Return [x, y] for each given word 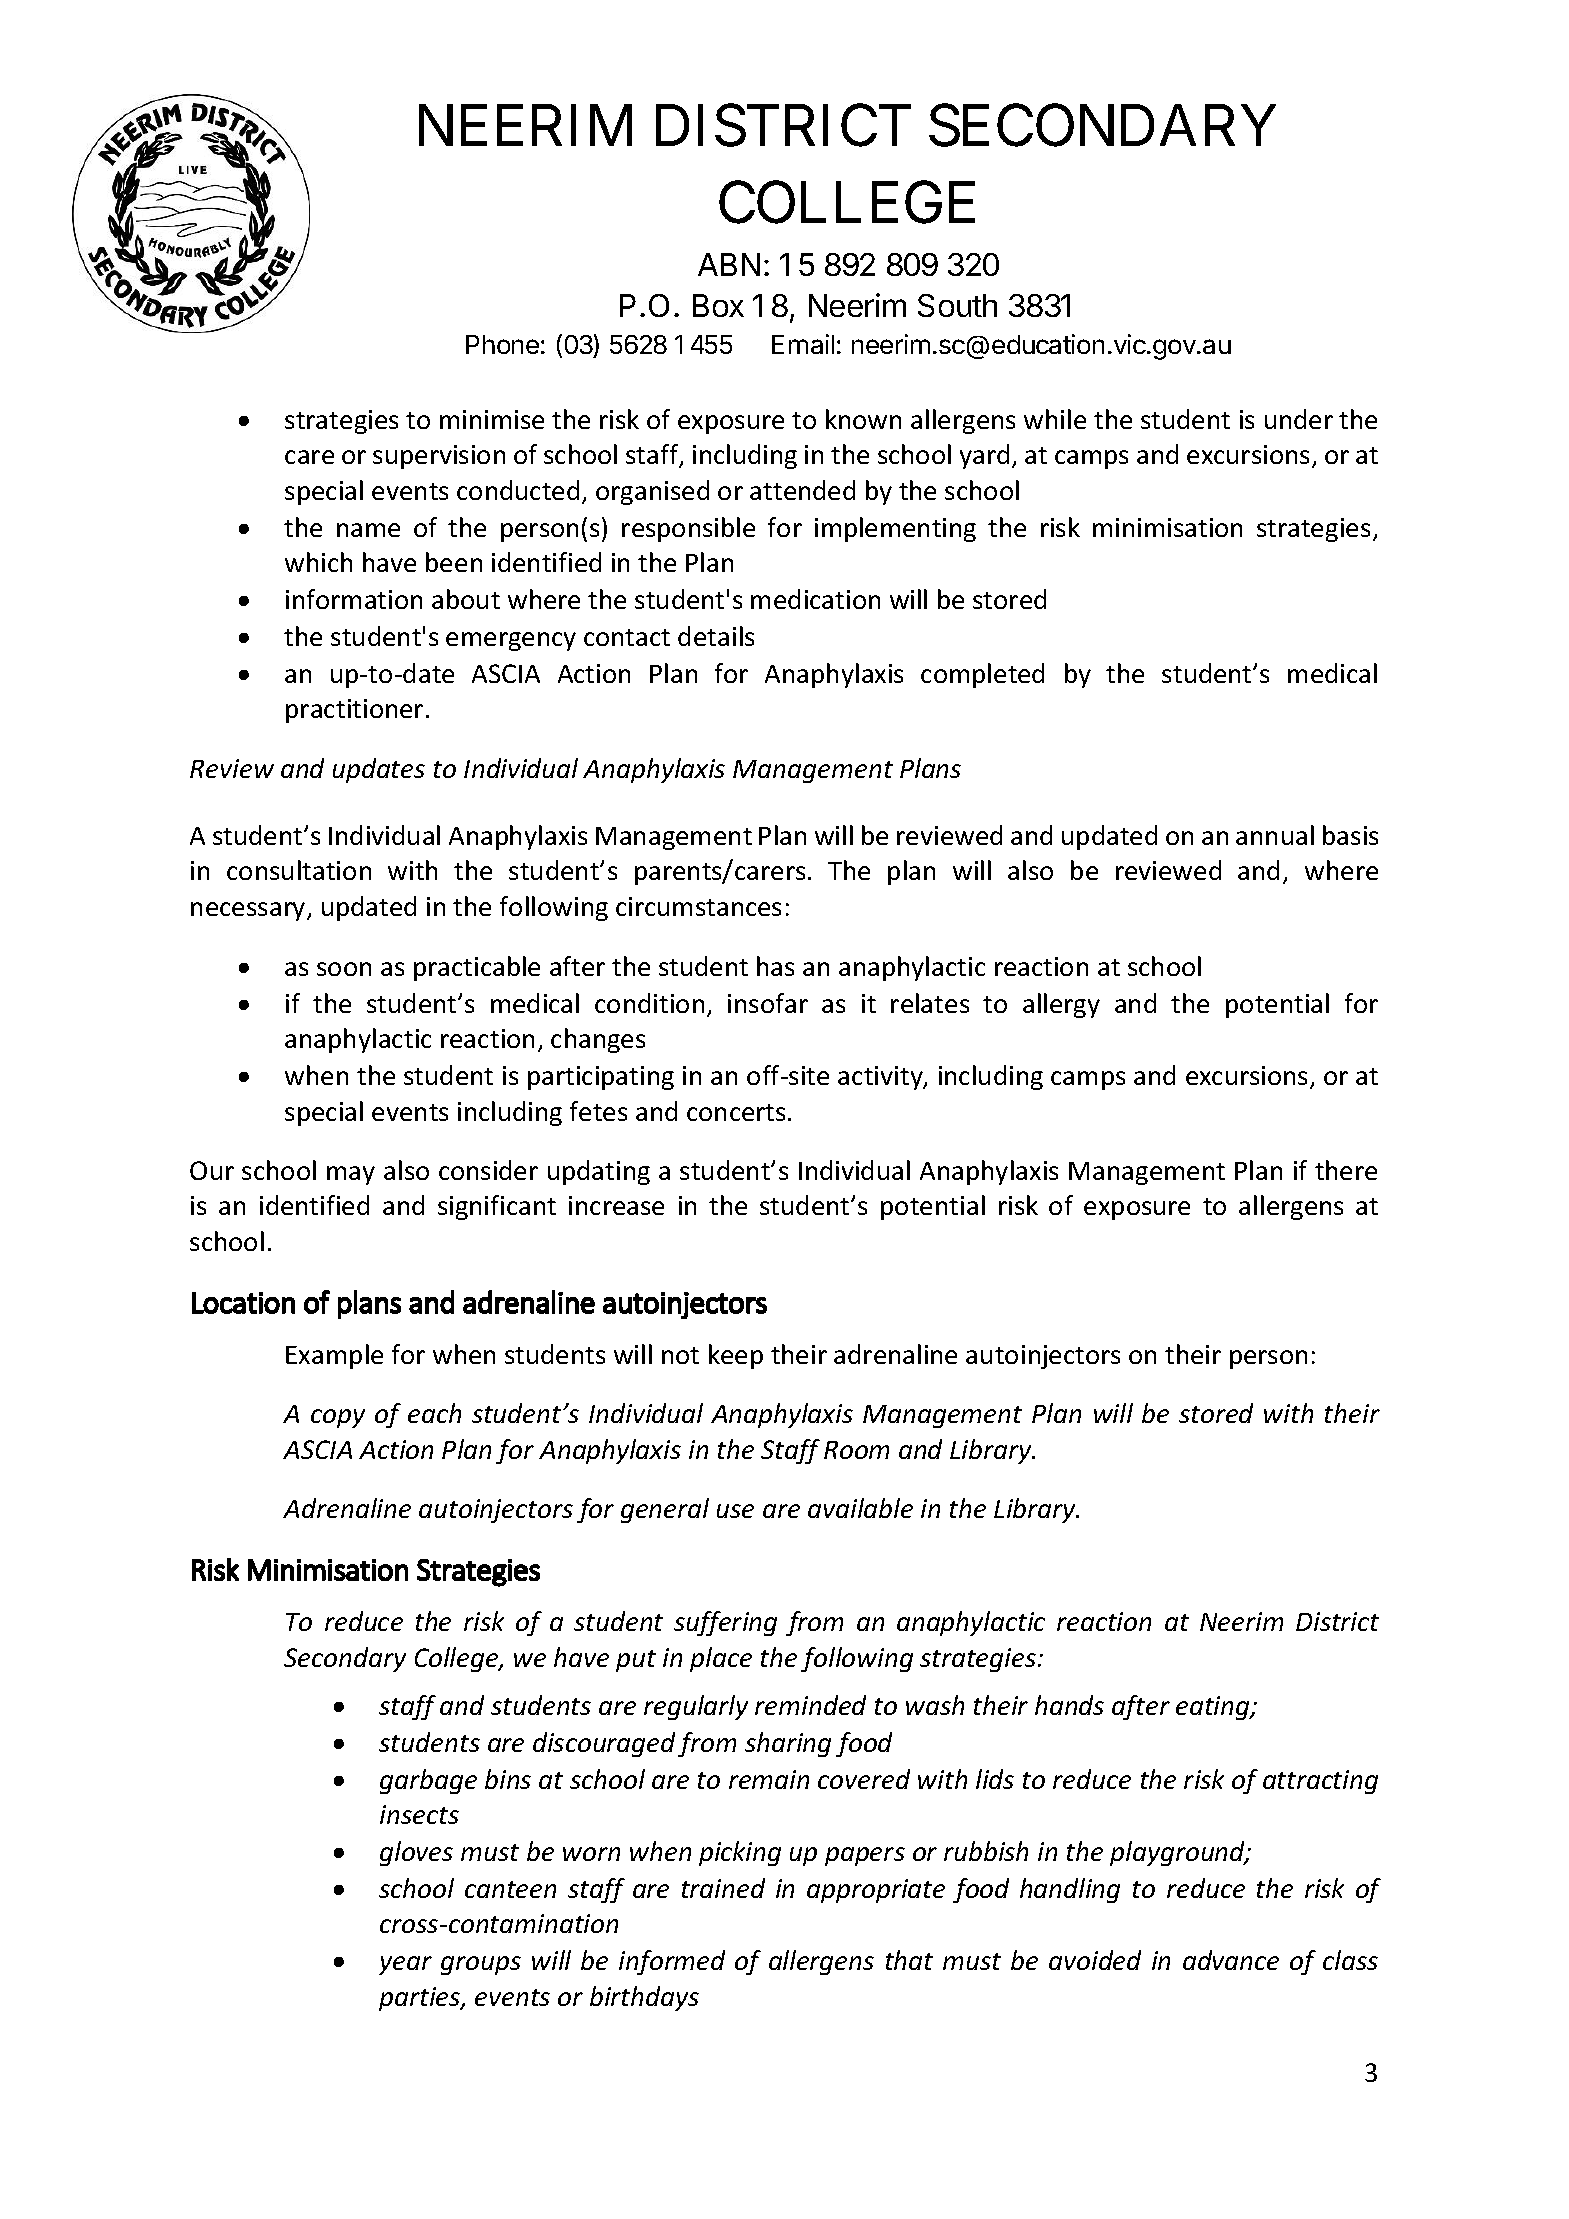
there [1346, 1170]
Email [803, 344]
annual [1275, 835]
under [1299, 419]
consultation [299, 870]
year [405, 1965]
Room [856, 1450]
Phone [502, 344]
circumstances [698, 906]
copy [338, 1418]
